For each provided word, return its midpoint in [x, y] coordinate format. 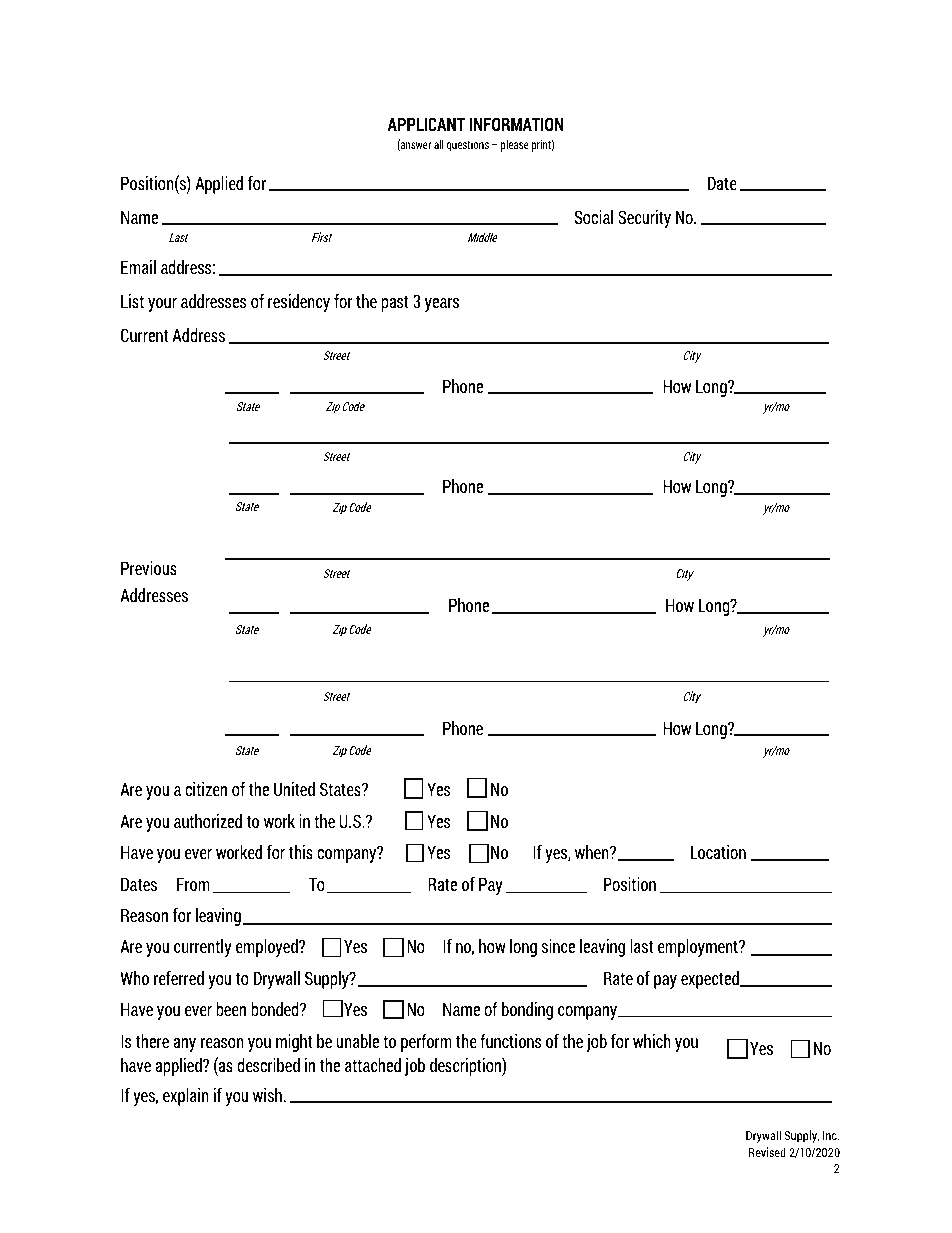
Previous [149, 567]
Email [138, 266]
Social [593, 216]
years [442, 305]
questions [468, 145]
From [193, 884]
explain [186, 1096]
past [395, 303]
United [294, 788]
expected [711, 979]
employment [699, 947]
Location [718, 851]
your [162, 305]
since [558, 945]
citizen [206, 788]
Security [644, 218]
